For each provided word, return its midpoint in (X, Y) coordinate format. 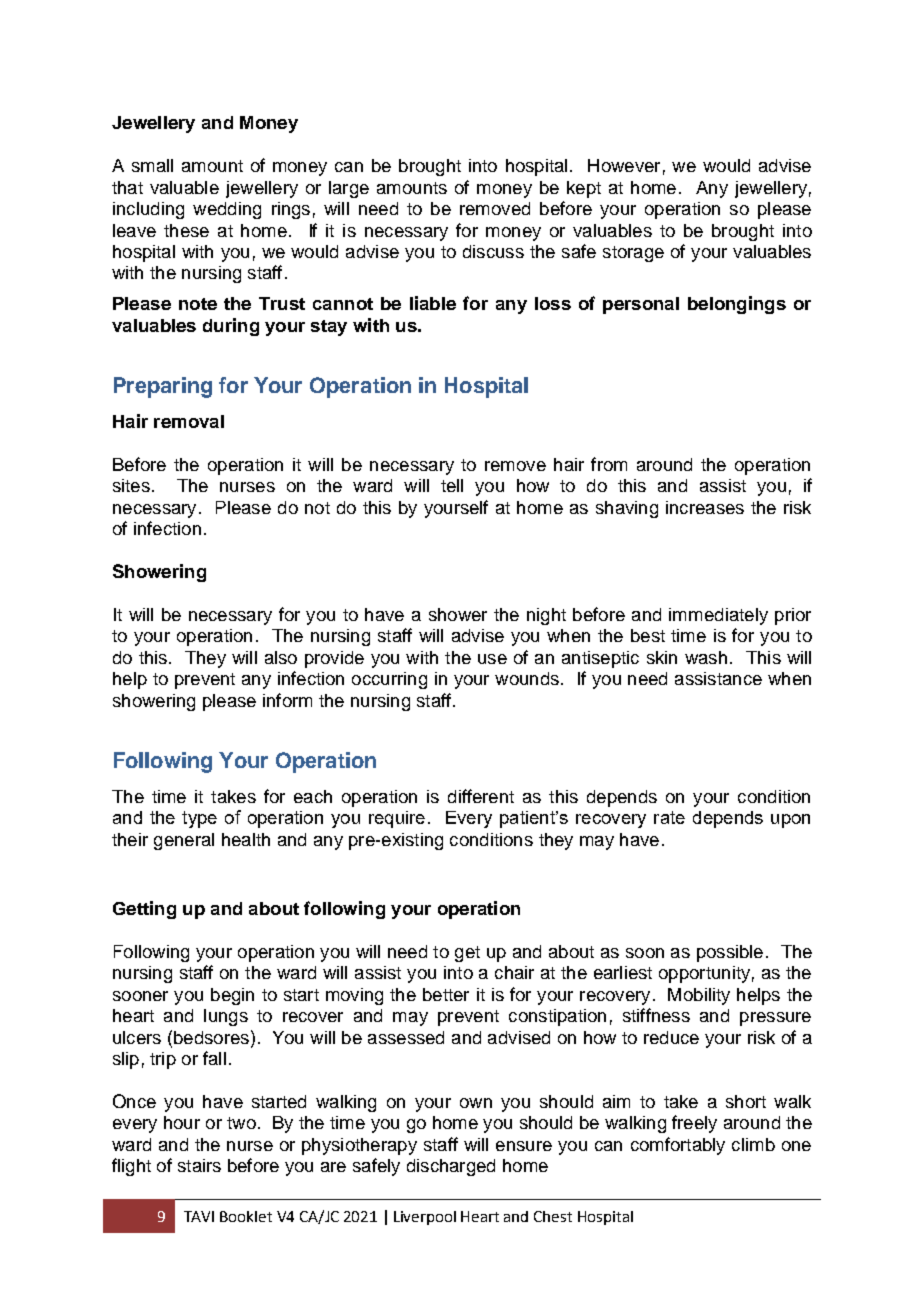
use (492, 659)
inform (287, 700)
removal (189, 421)
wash (706, 657)
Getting (144, 910)
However (624, 165)
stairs (199, 1165)
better (446, 994)
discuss (493, 251)
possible (730, 953)
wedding (227, 210)
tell (452, 485)
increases (705, 507)
